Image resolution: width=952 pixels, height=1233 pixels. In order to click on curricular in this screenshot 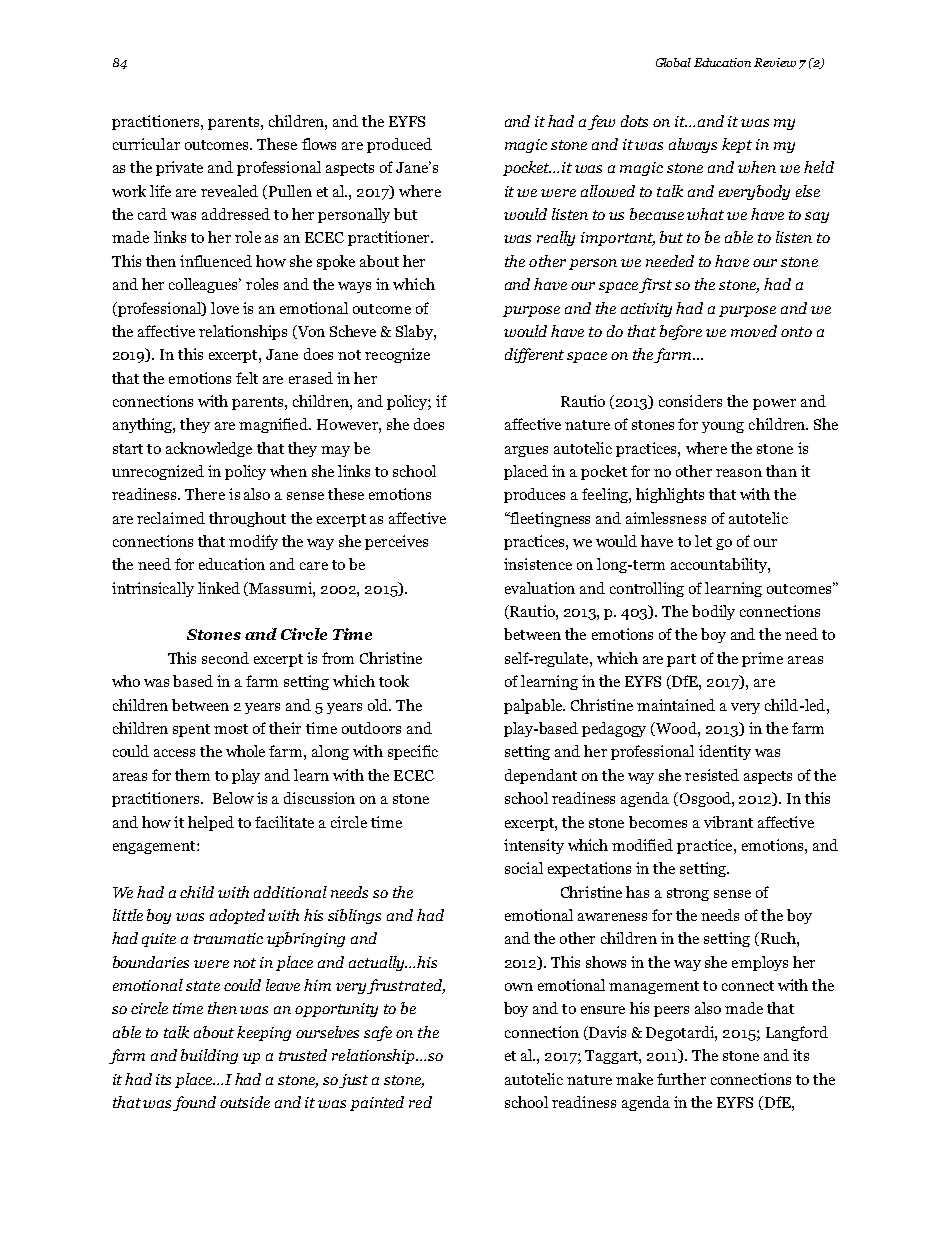, I will do `click(146, 144)`.
